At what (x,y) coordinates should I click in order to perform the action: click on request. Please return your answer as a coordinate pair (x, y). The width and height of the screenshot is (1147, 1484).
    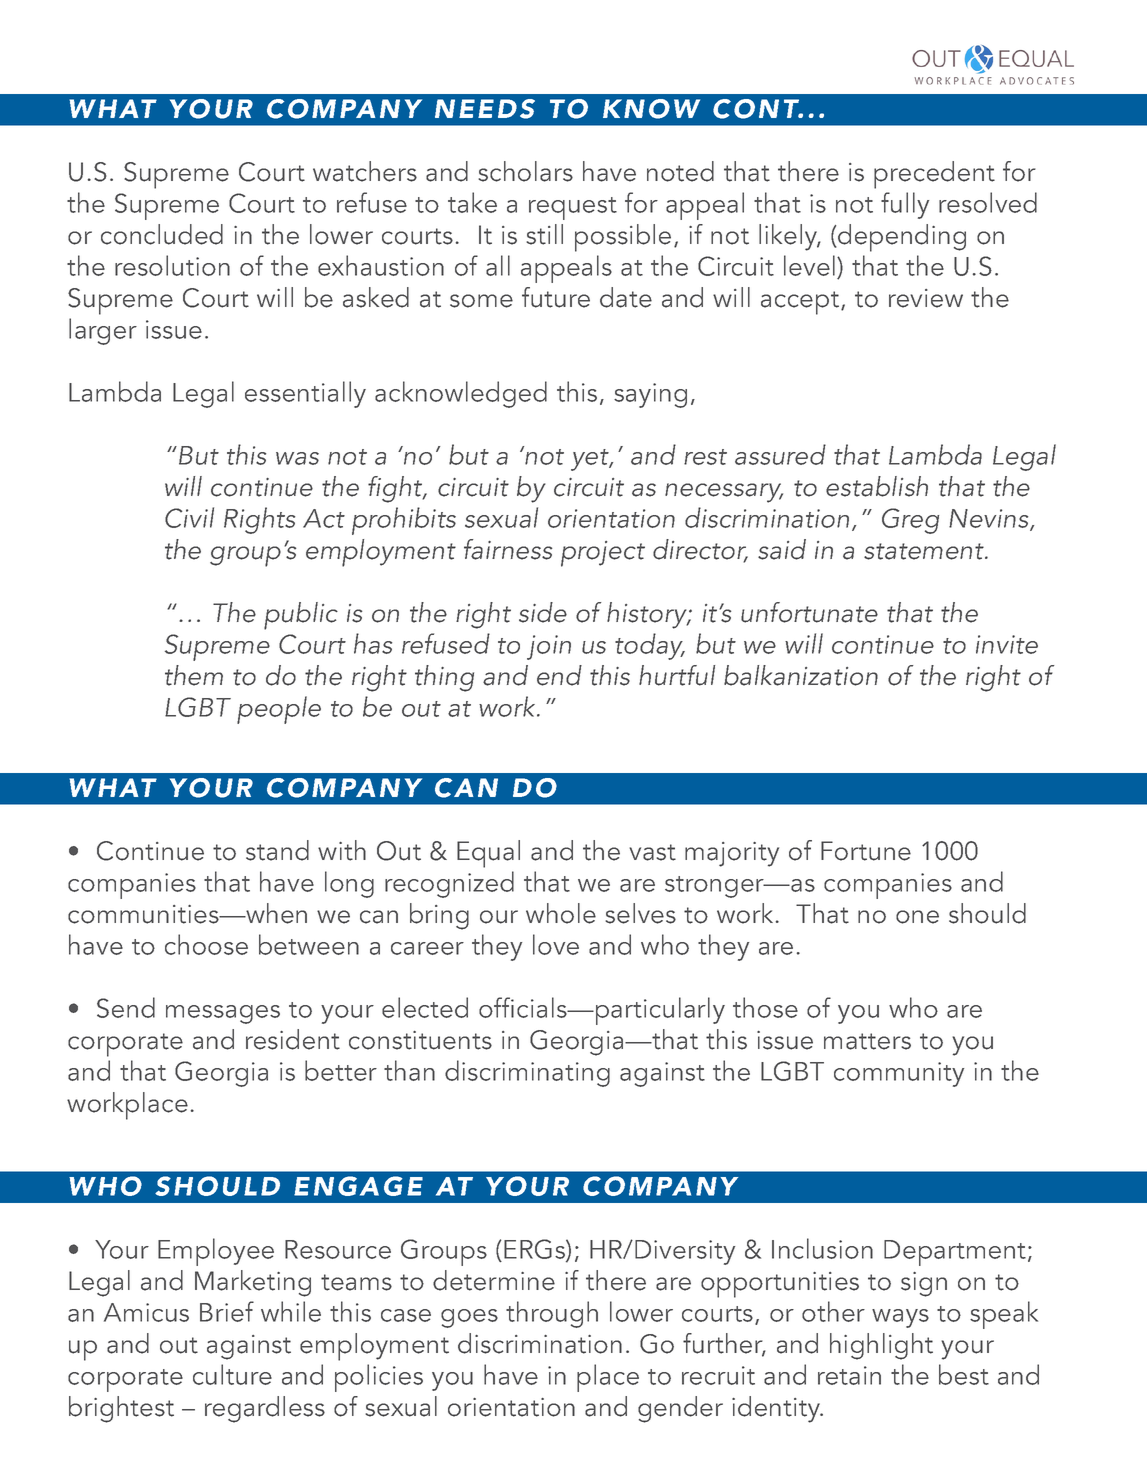
    Looking at the image, I should click on (573, 208).
